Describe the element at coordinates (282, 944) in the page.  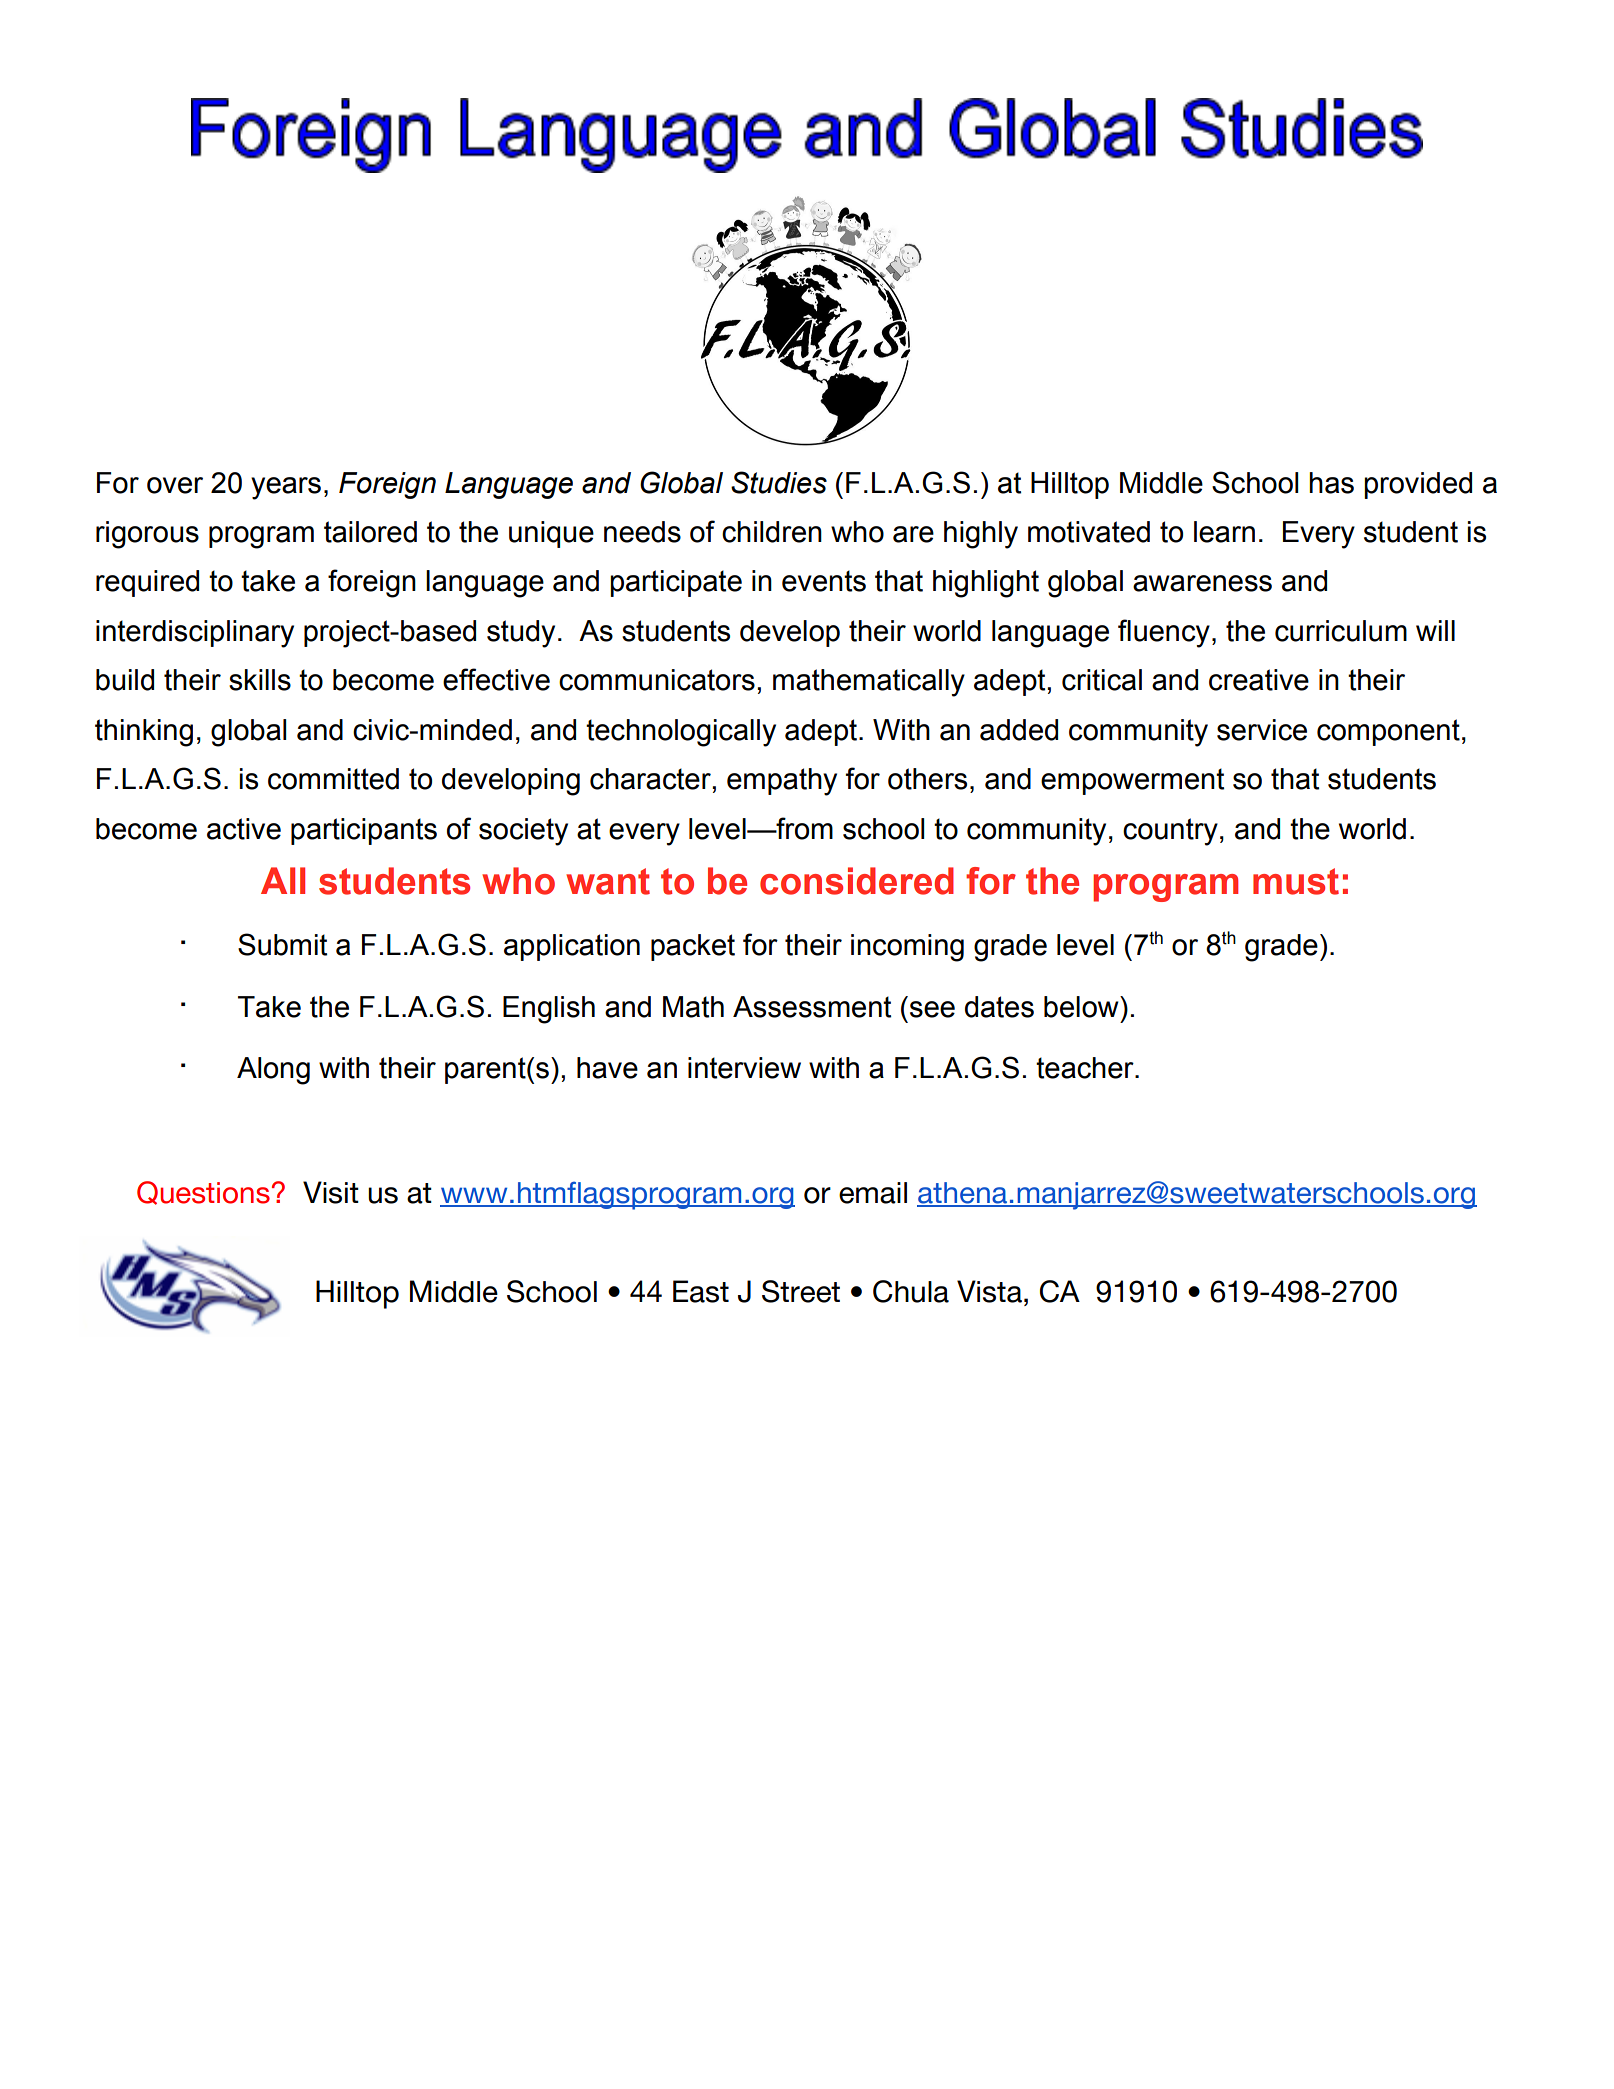
I see `Submit` at that location.
